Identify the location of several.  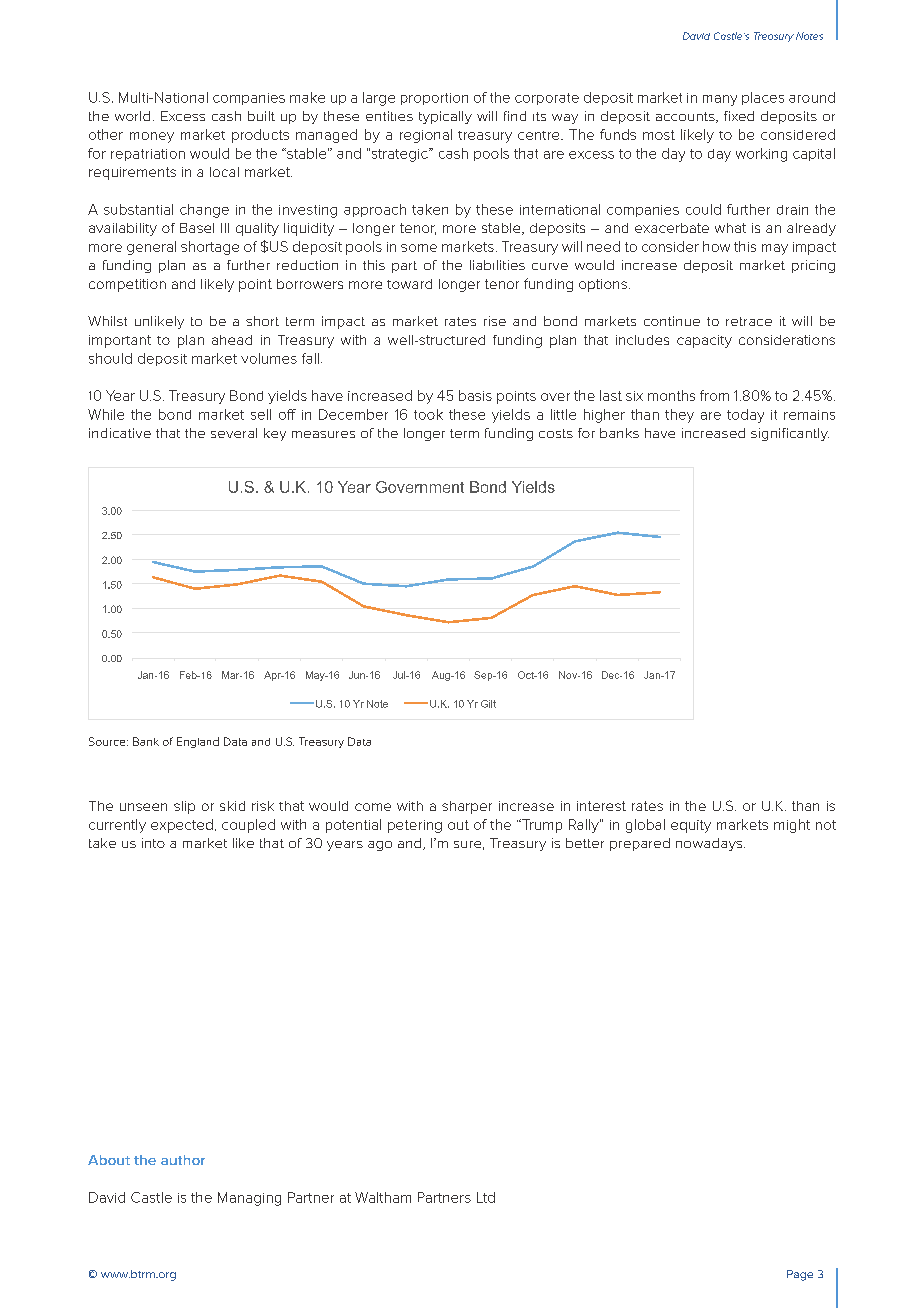
(234, 433).
